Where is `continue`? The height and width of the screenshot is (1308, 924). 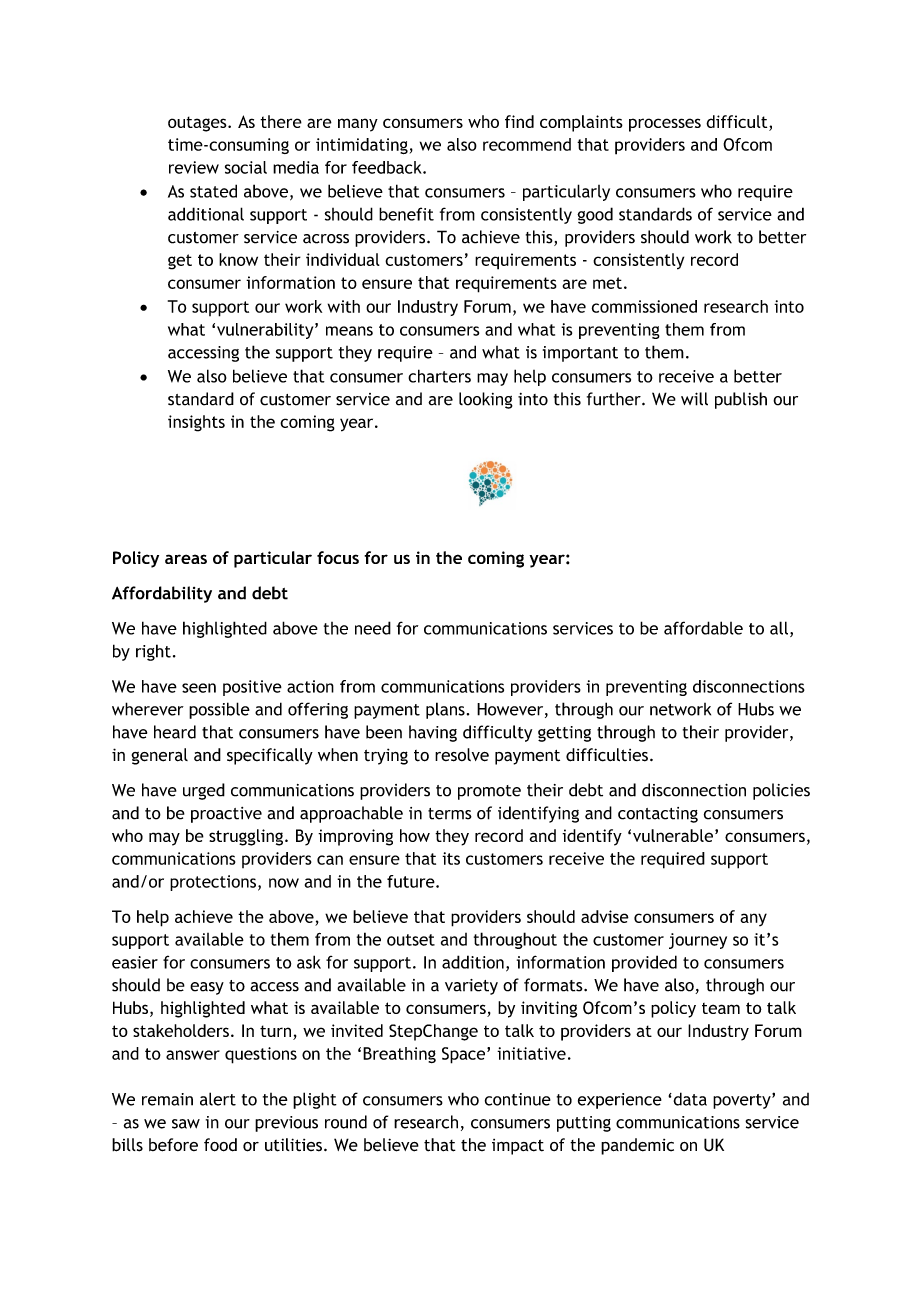
continue is located at coordinates (518, 1099).
